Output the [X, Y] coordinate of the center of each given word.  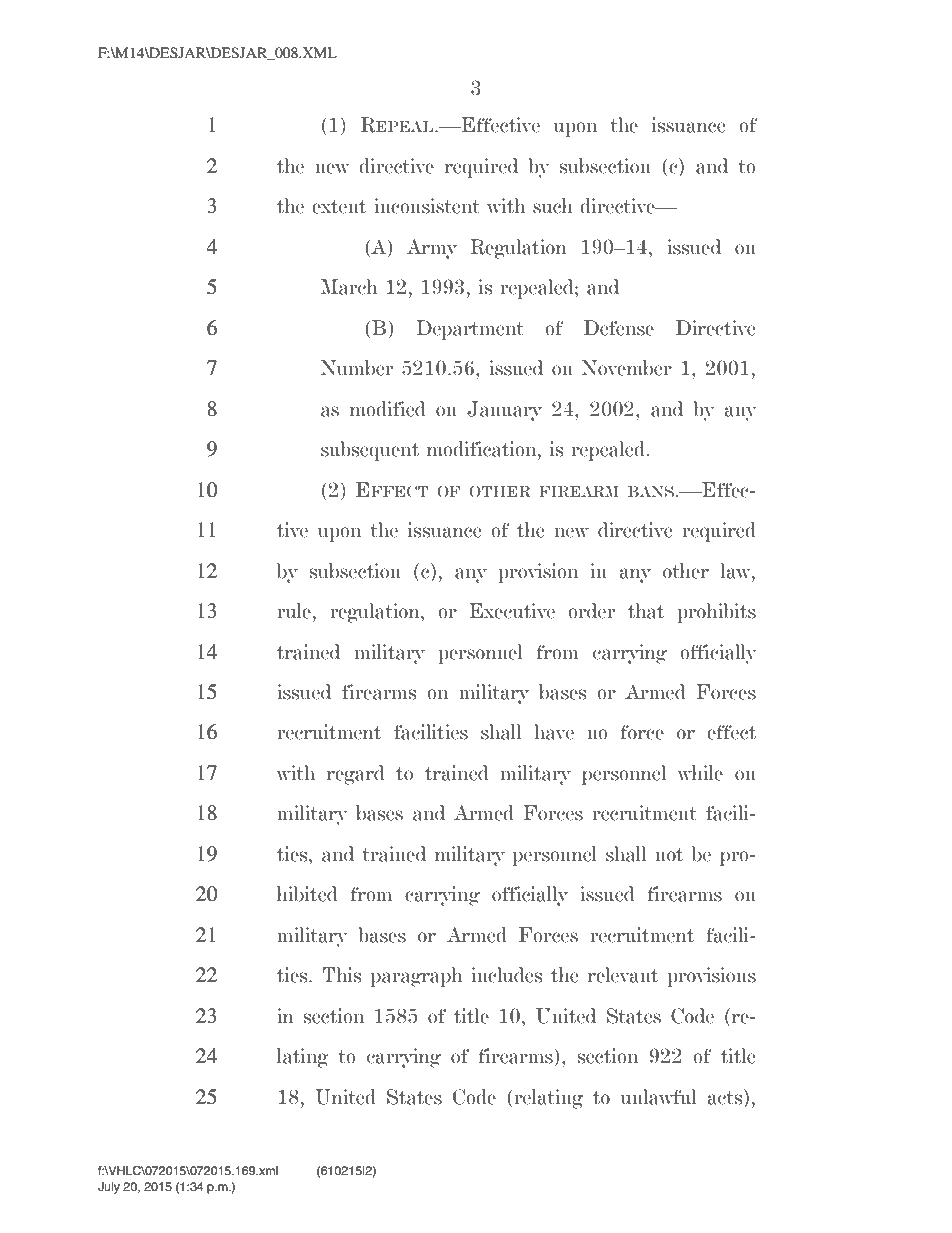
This [341, 975]
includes [506, 975]
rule [294, 611]
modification [483, 449]
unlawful [658, 1097]
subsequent [370, 451]
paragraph [416, 977]
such [553, 206]
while [700, 773]
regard [356, 775]
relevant [623, 975]
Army [431, 249]
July [109, 1188]
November [627, 368]
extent [339, 207]
